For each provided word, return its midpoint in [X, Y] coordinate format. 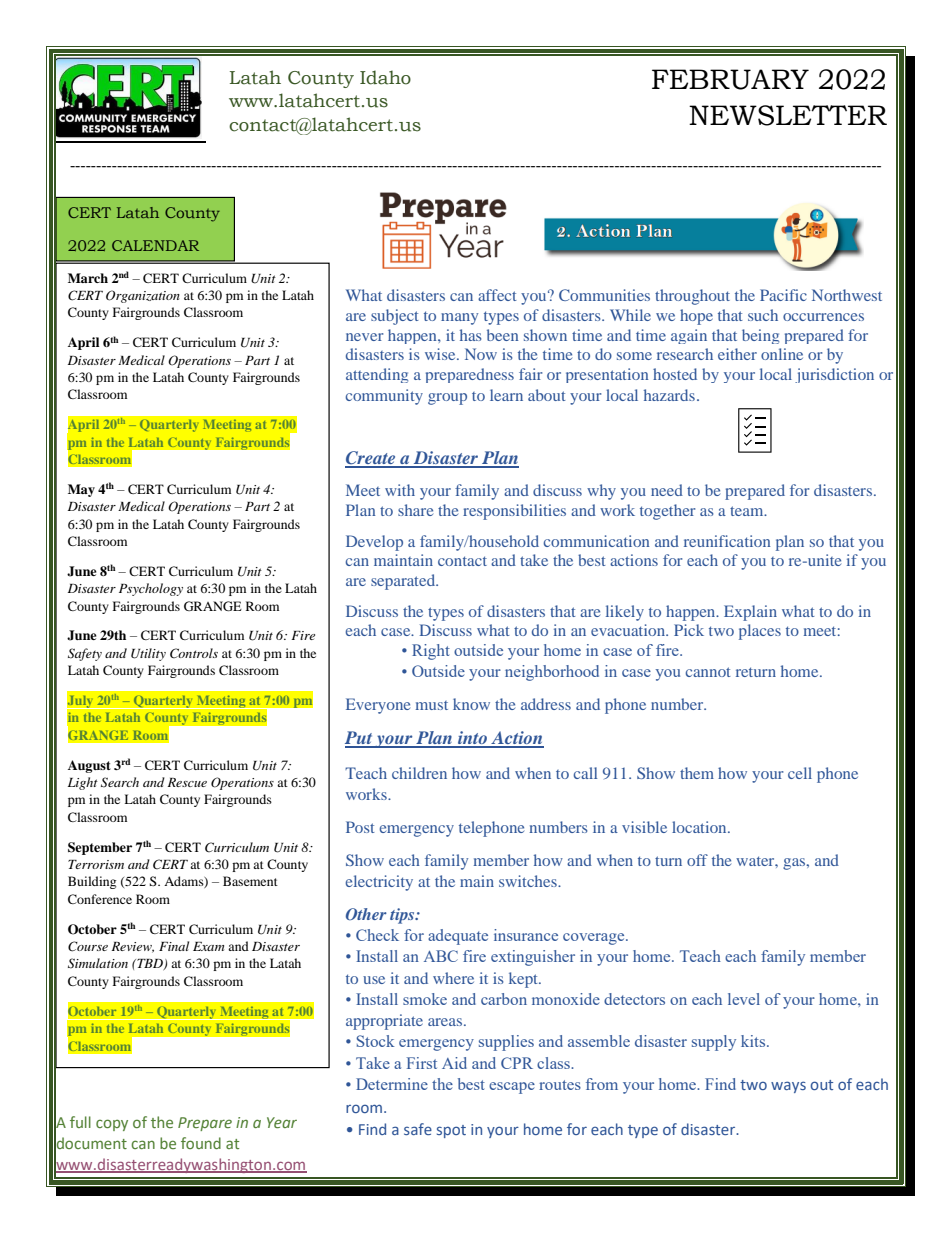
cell [800, 773]
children [419, 773]
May [81, 490]
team [748, 511]
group [447, 399]
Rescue [187, 782]
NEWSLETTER [788, 115]
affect [497, 295]
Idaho [385, 77]
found [201, 1143]
